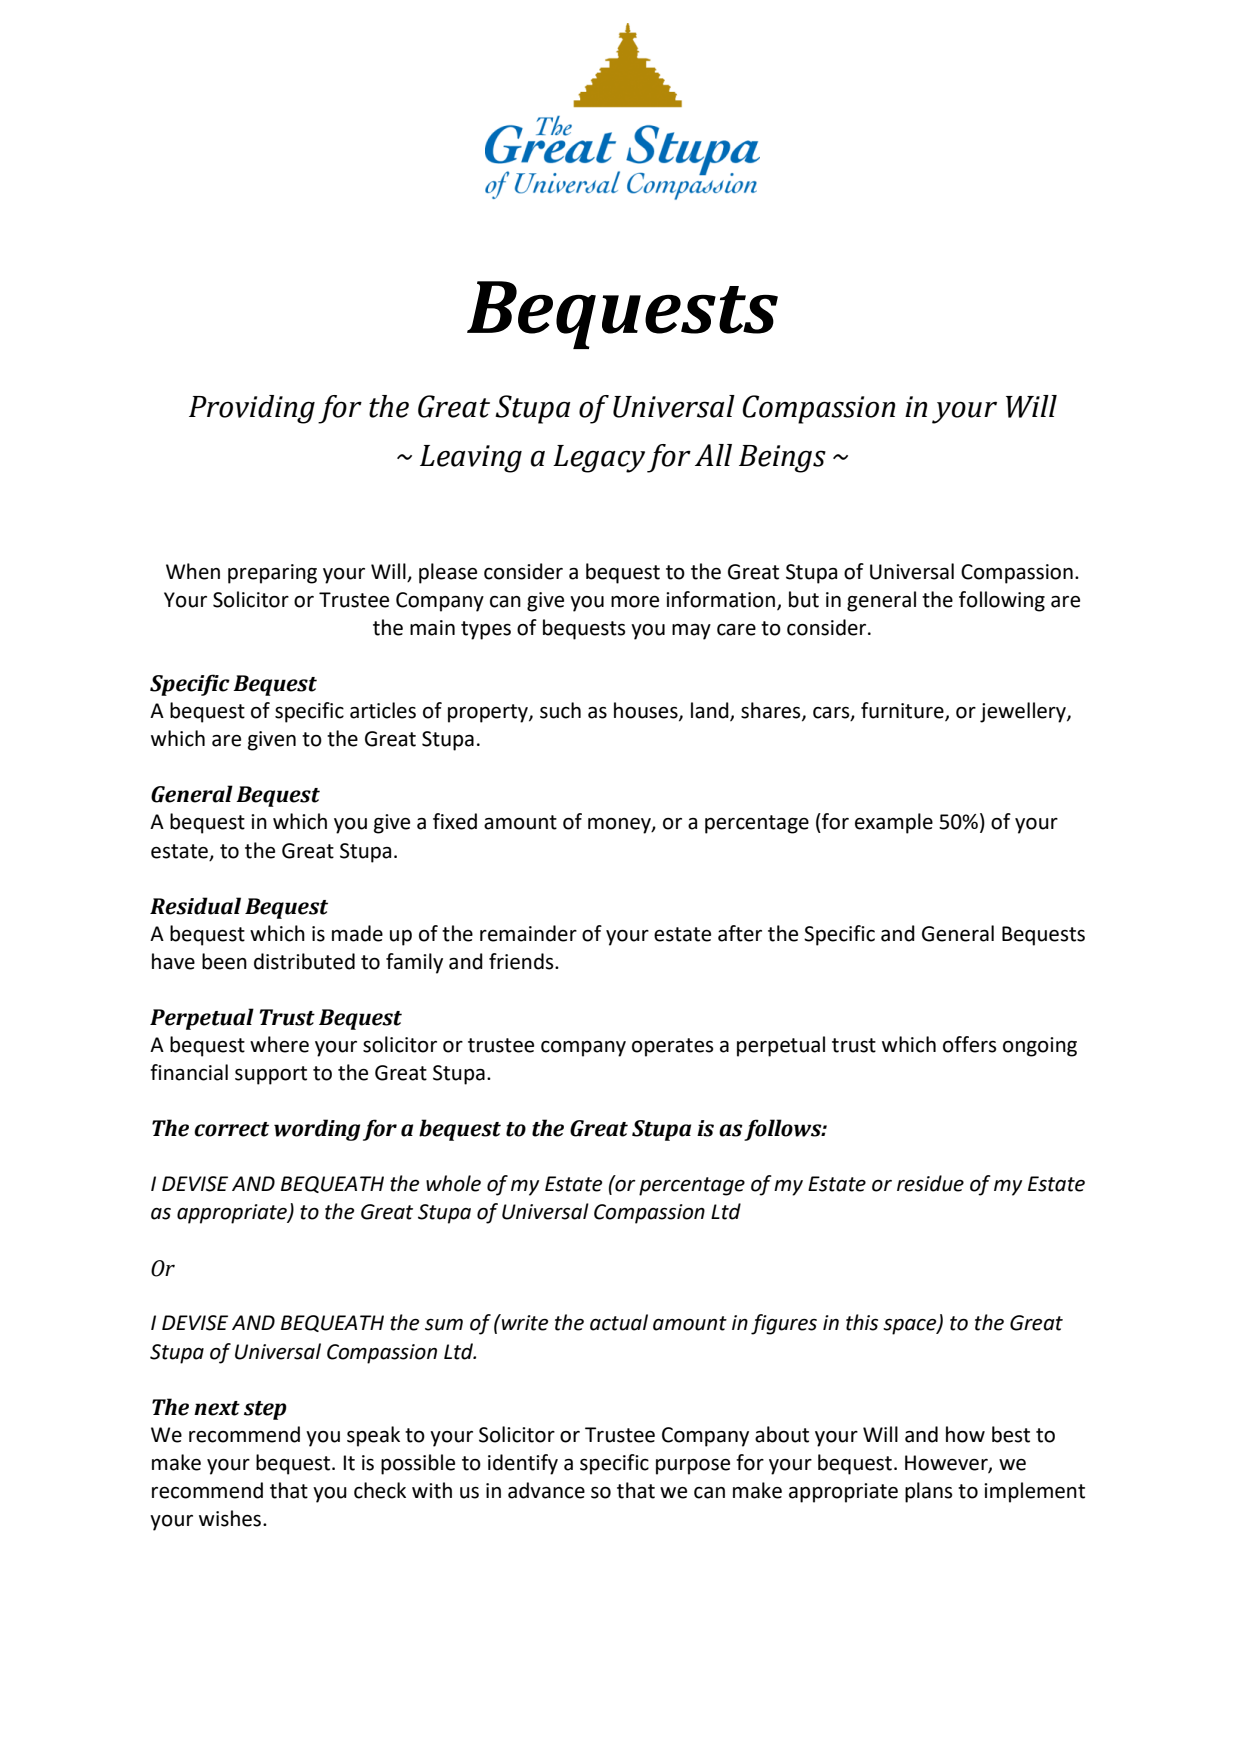  Describe the element at coordinates (599, 459) in the screenshot. I see `Legacy` at that location.
